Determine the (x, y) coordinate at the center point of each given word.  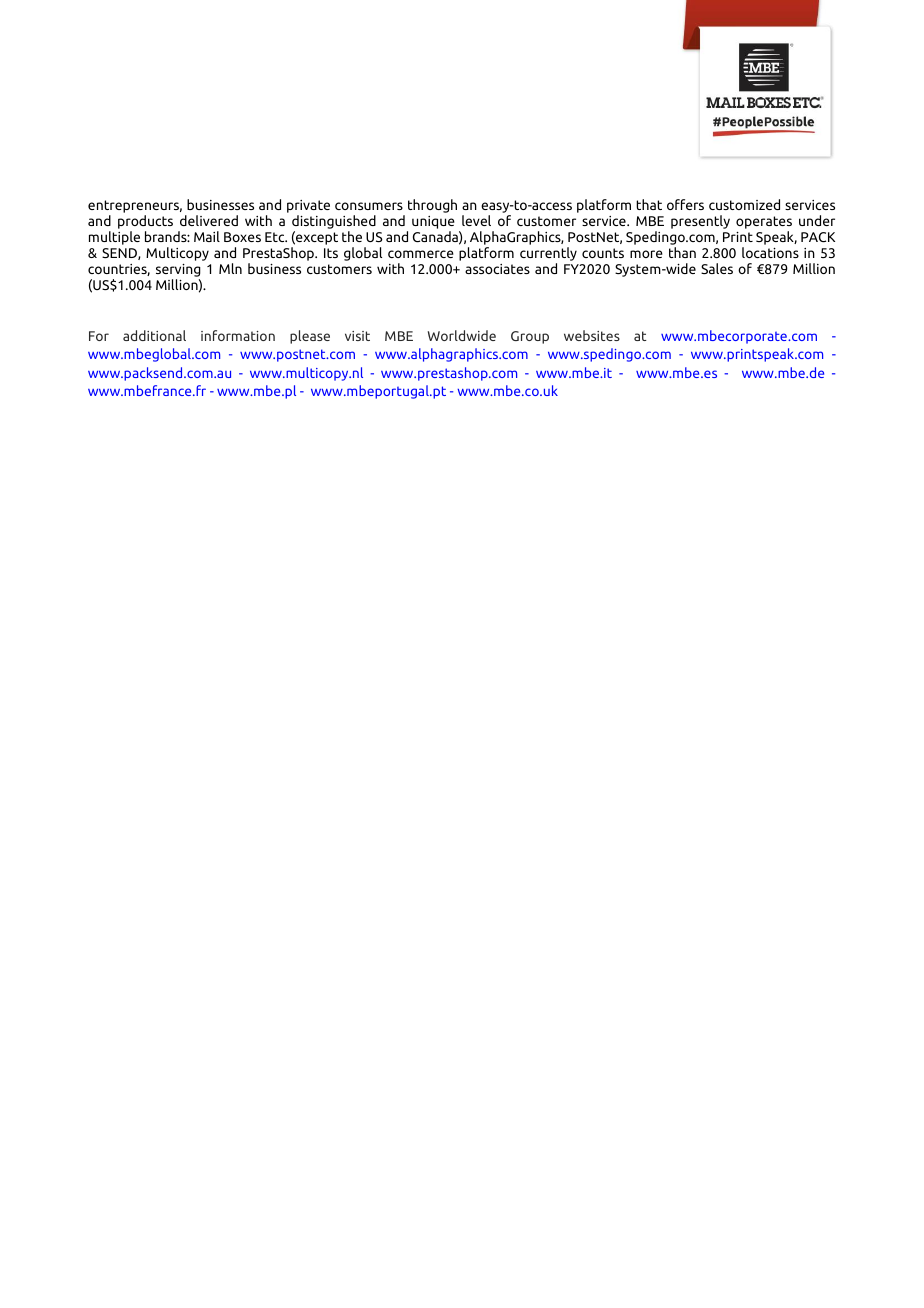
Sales (717, 268)
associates (497, 269)
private (308, 206)
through (432, 206)
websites (592, 335)
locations (770, 252)
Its (331, 253)
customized (744, 204)
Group (530, 337)
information (238, 335)
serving (178, 272)
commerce (421, 254)
